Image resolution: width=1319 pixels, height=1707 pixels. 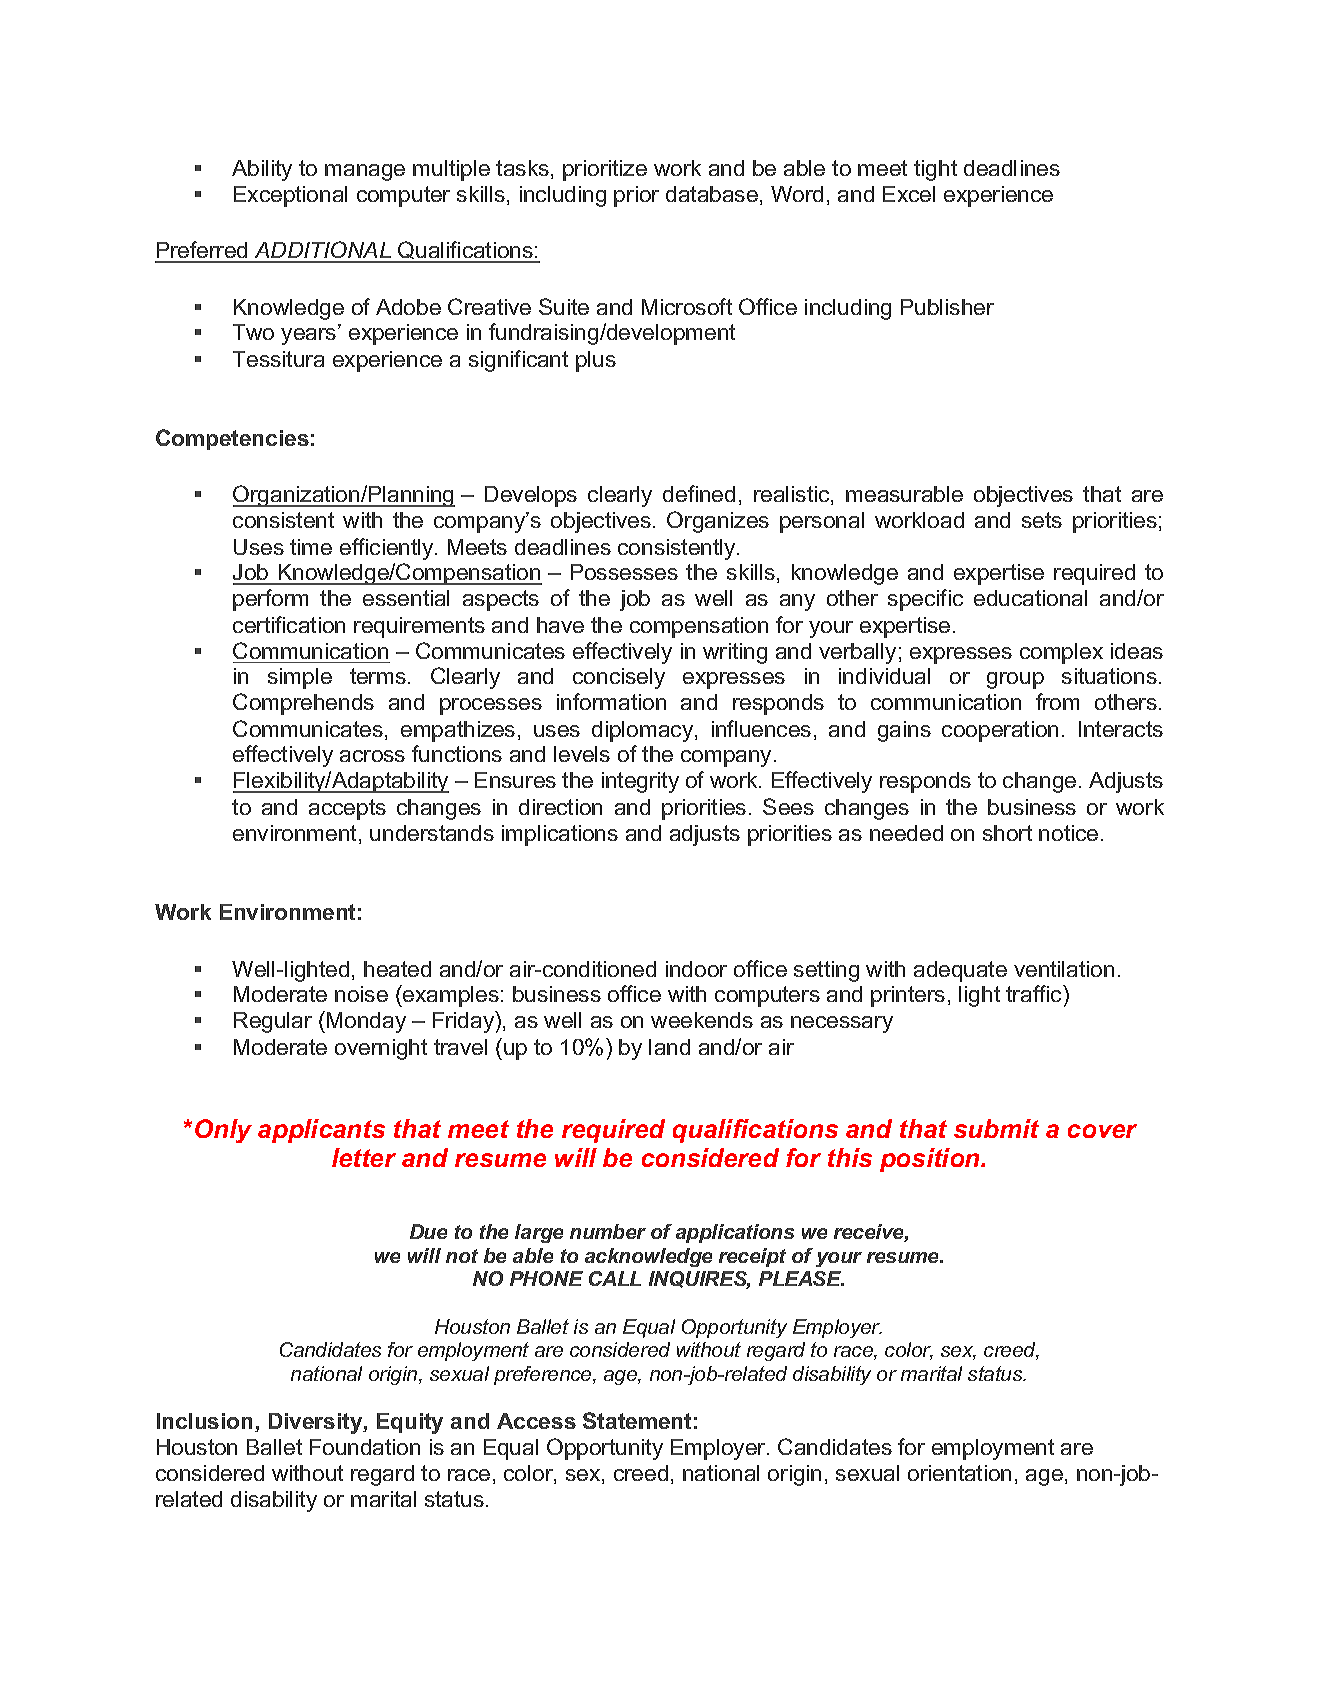 I want to click on database, so click(x=712, y=194).
